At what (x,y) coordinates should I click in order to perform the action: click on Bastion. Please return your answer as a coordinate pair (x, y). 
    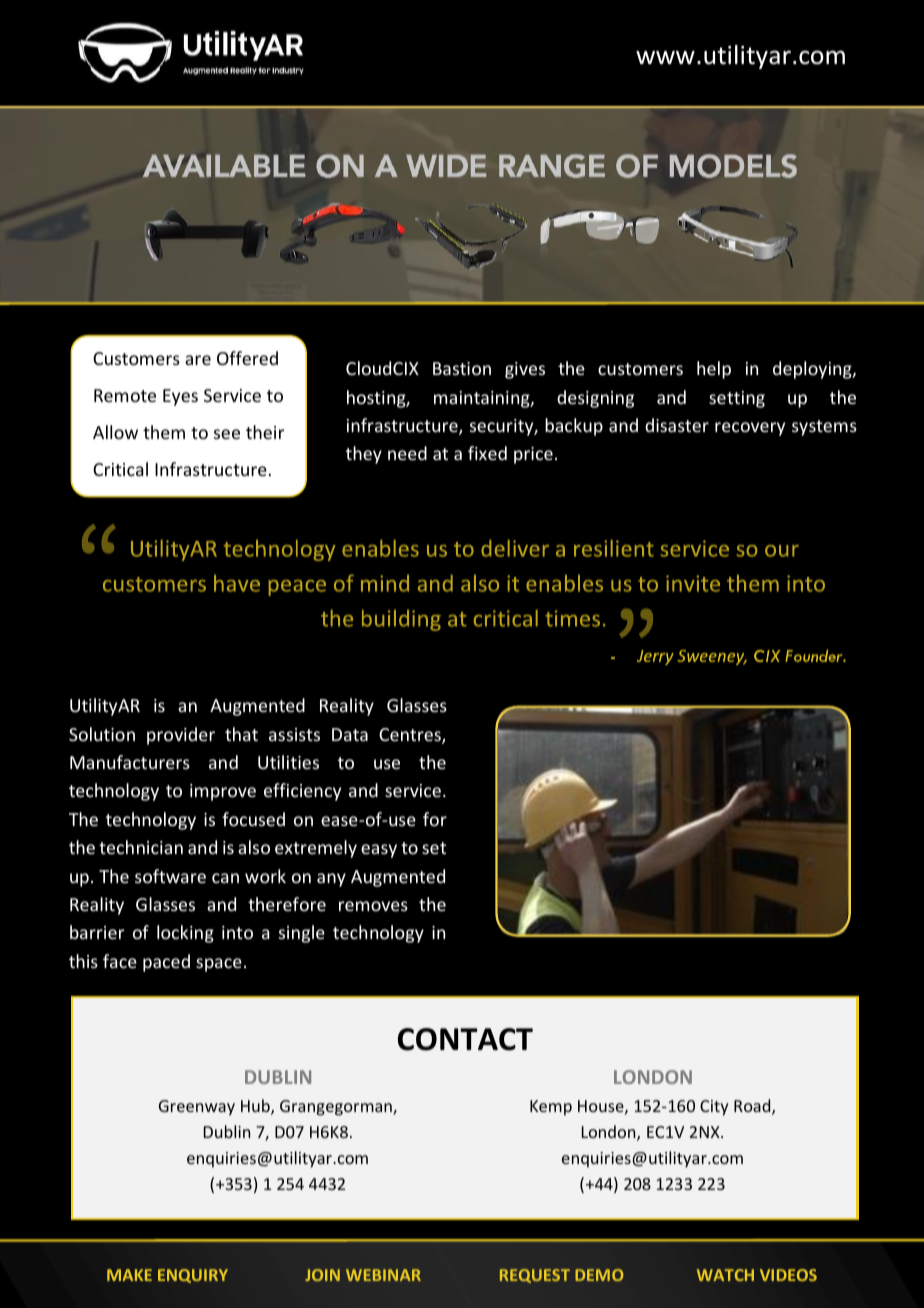
    Looking at the image, I should click on (462, 368).
